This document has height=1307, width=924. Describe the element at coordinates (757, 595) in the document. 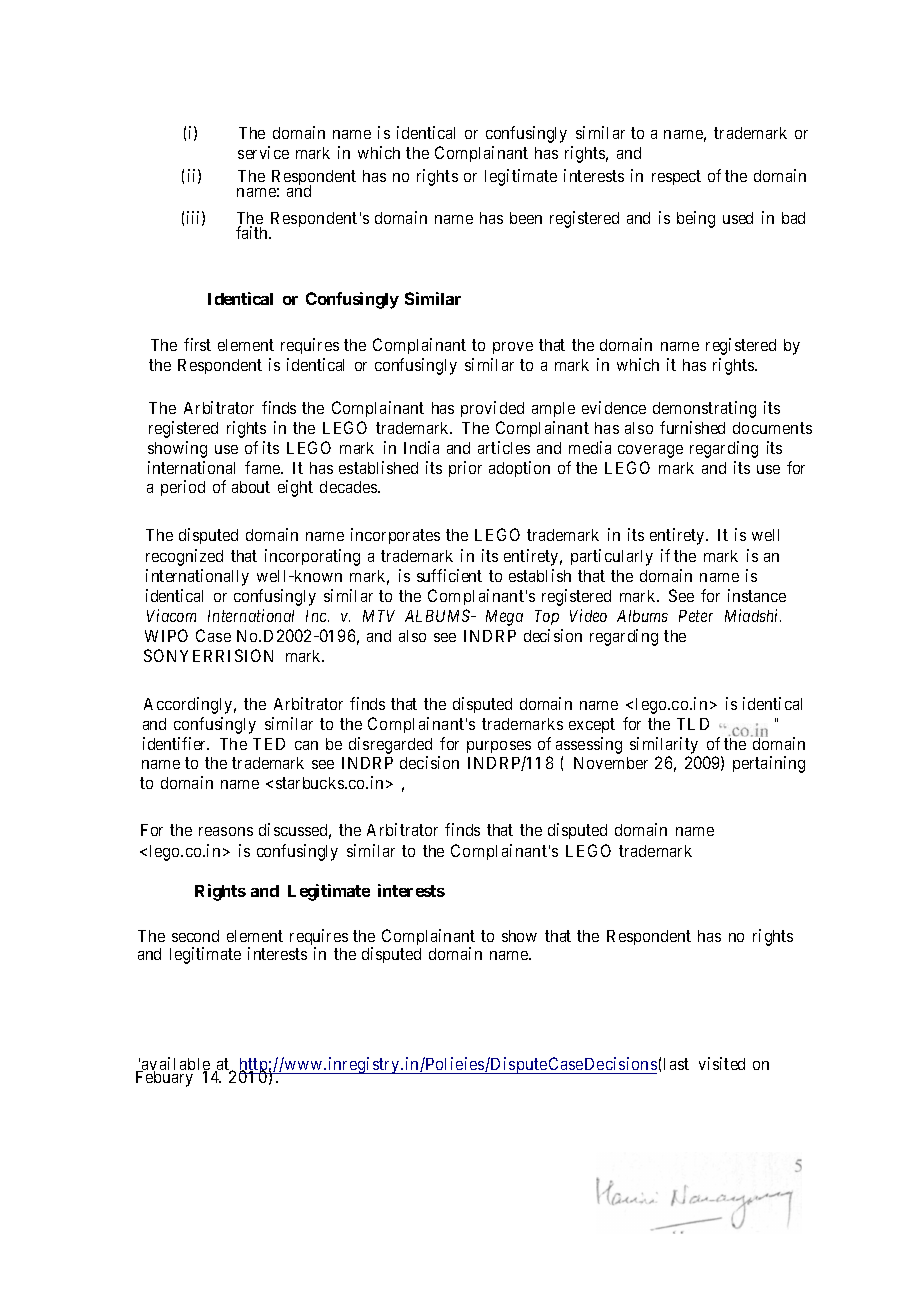

I see `instance` at that location.
